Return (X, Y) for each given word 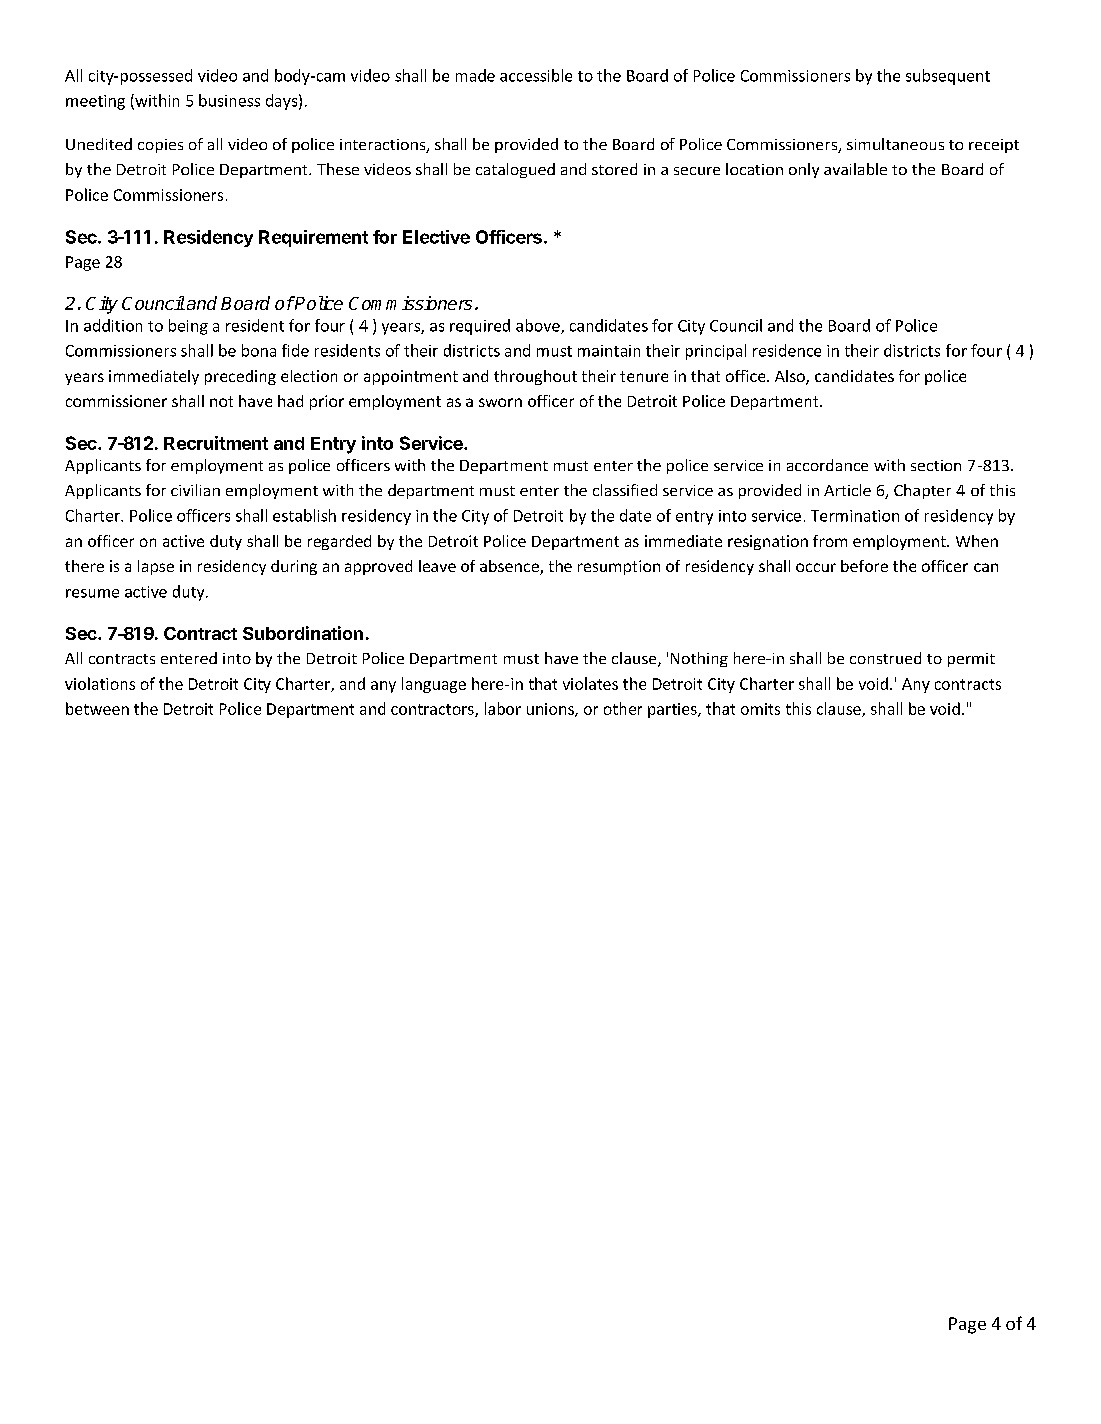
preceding (240, 377)
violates (590, 683)
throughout (535, 377)
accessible (536, 75)
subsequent (948, 77)
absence (510, 567)
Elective (436, 237)
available (855, 169)
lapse (156, 567)
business (229, 100)
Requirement (313, 238)
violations (100, 683)
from (830, 541)
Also (791, 377)
